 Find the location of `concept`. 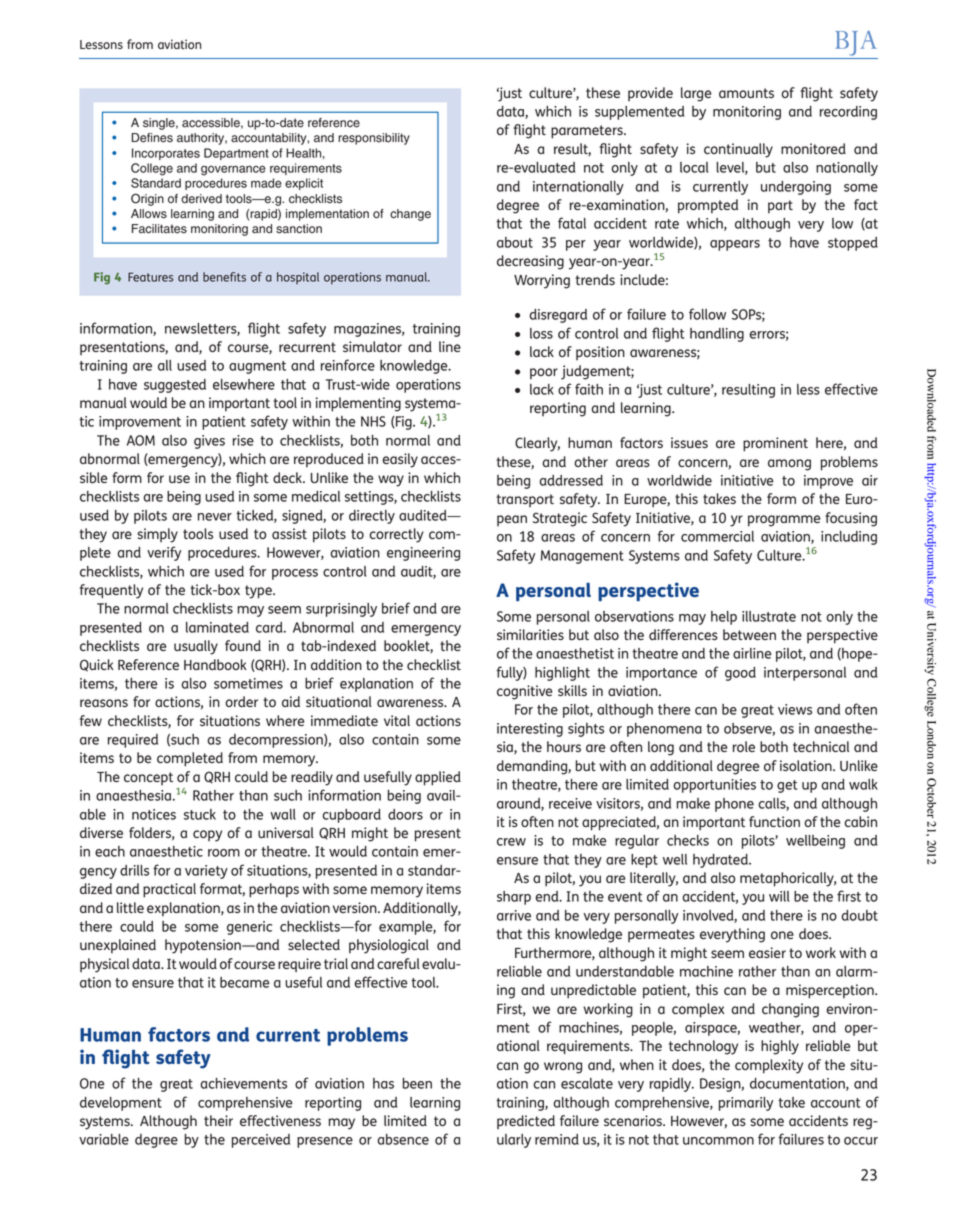

concept is located at coordinates (148, 778).
